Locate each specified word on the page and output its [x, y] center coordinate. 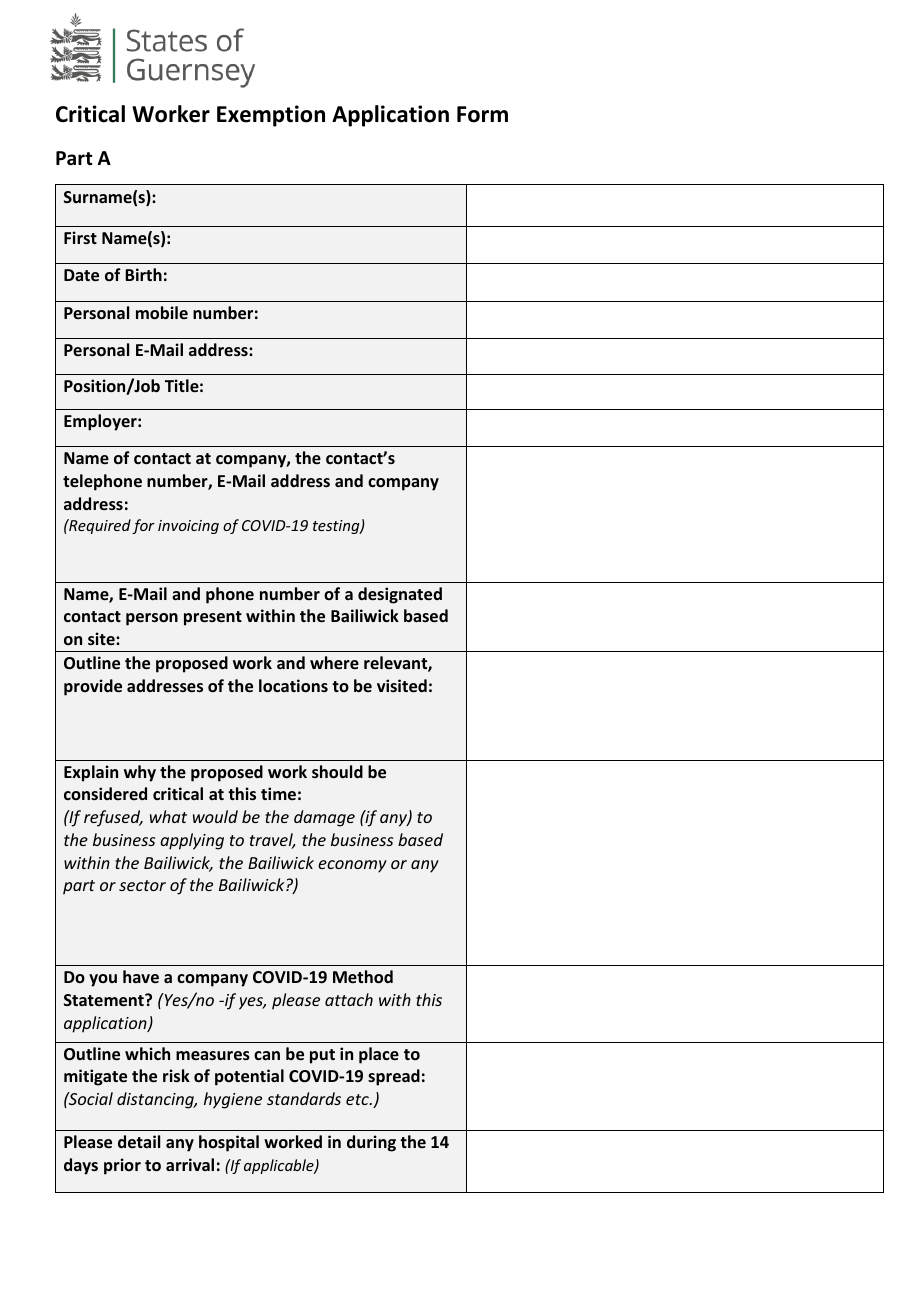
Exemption [271, 116]
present [213, 618]
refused [113, 818]
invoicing [188, 527]
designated [400, 595]
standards [304, 1098]
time [278, 793]
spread [394, 1077]
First [80, 237]
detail [139, 1141]
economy [352, 866]
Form [482, 114]
